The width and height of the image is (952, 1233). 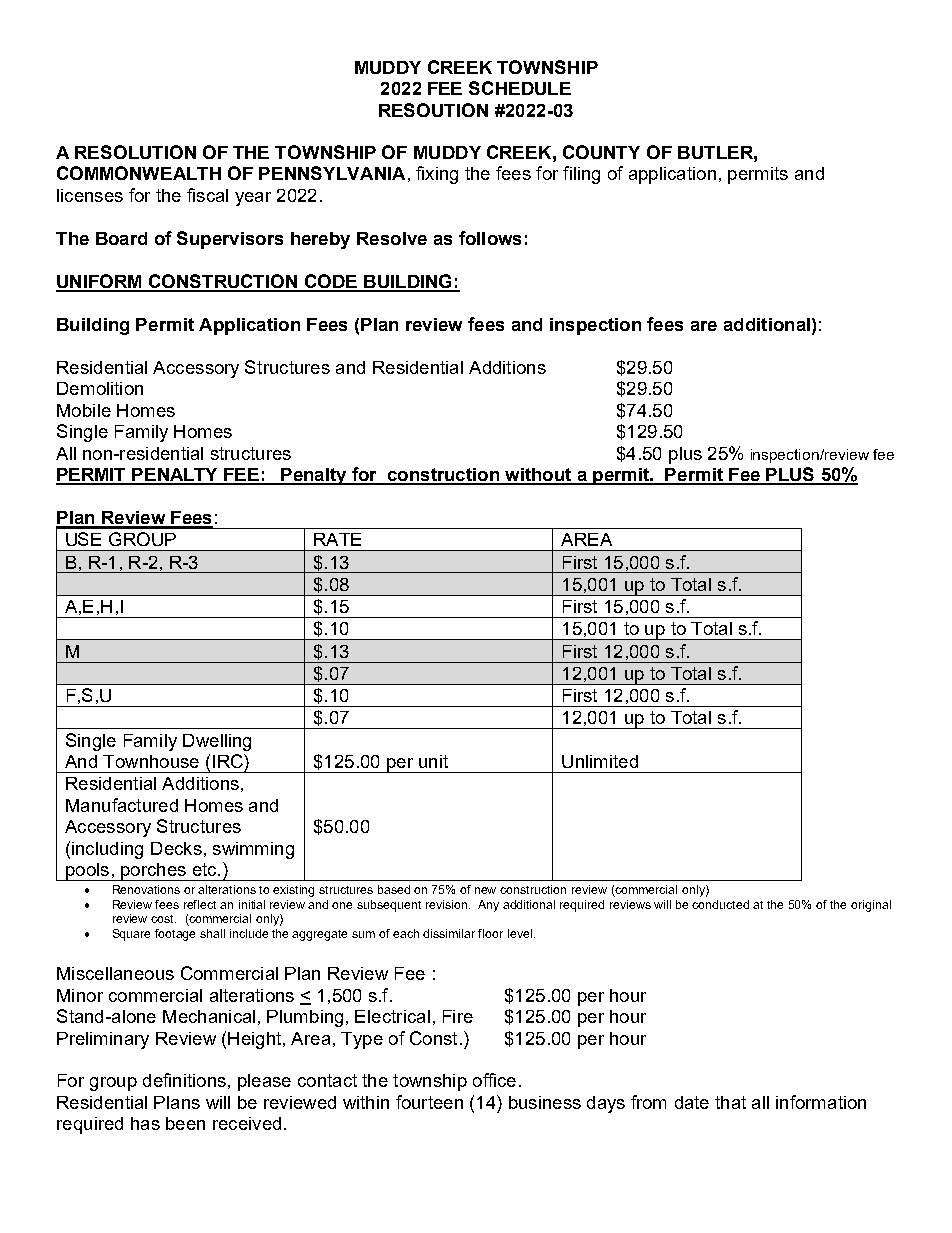 I want to click on without, so click(x=538, y=476).
